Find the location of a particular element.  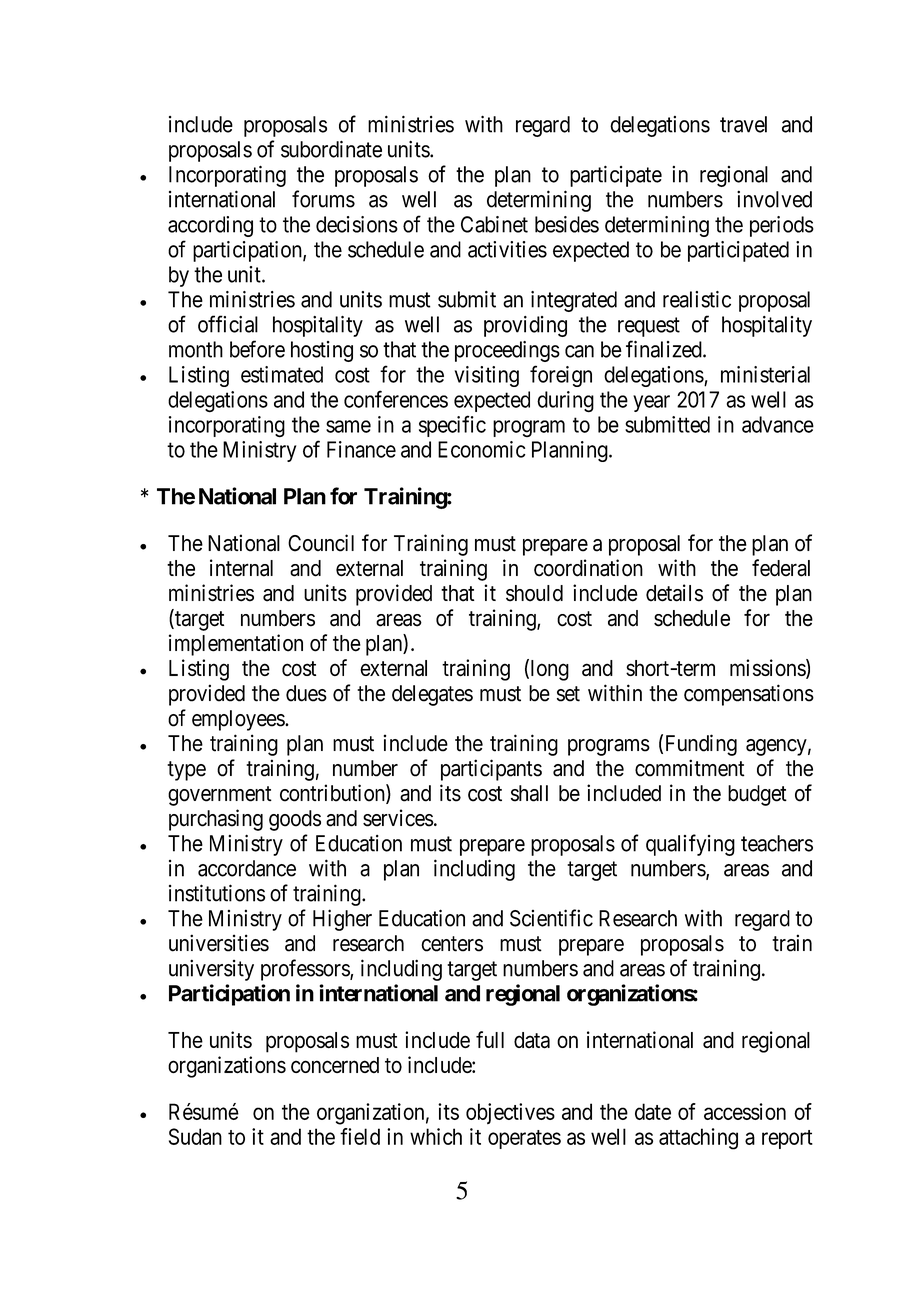

participants is located at coordinates (491, 770).
